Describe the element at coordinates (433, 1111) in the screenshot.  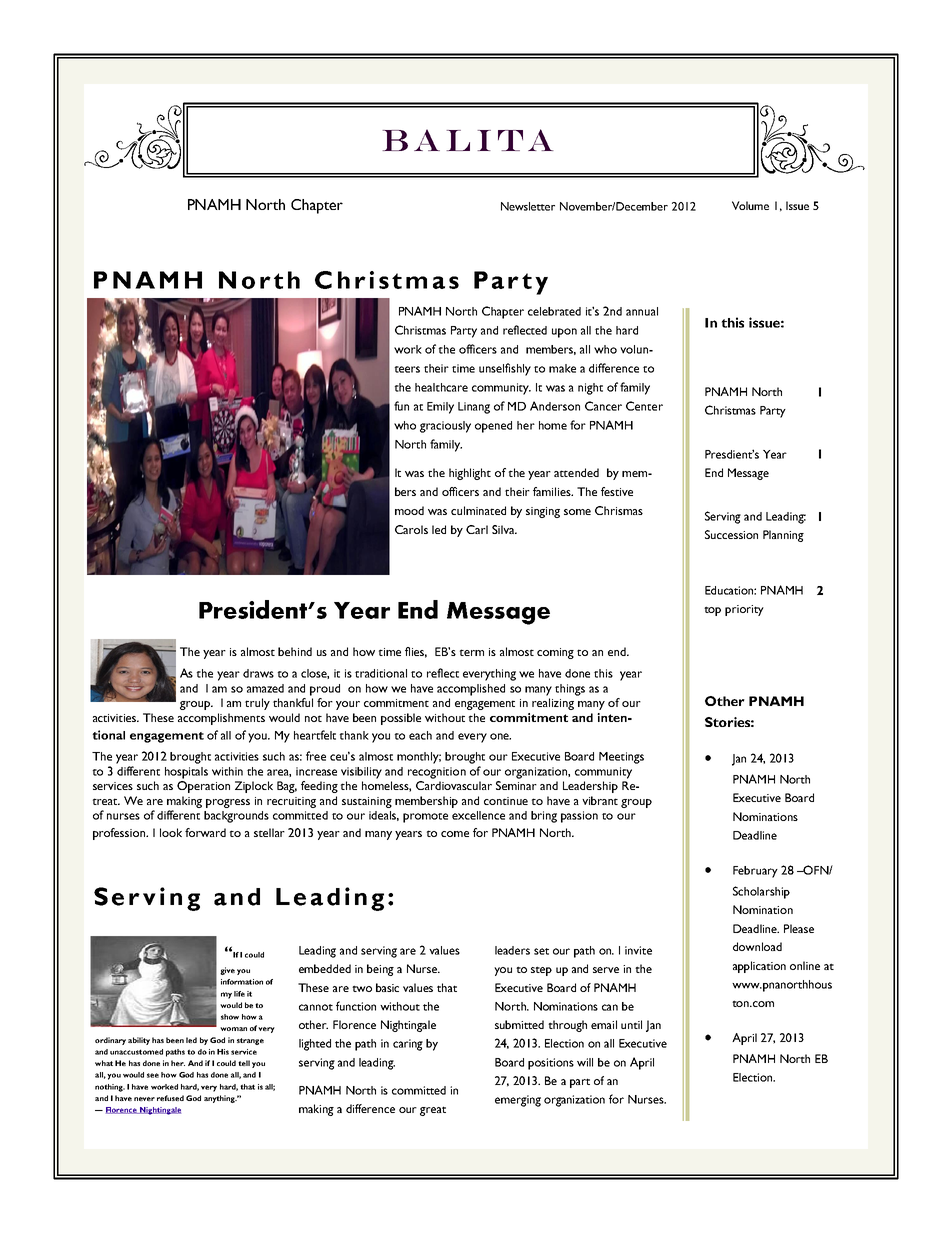
I see `great` at that location.
